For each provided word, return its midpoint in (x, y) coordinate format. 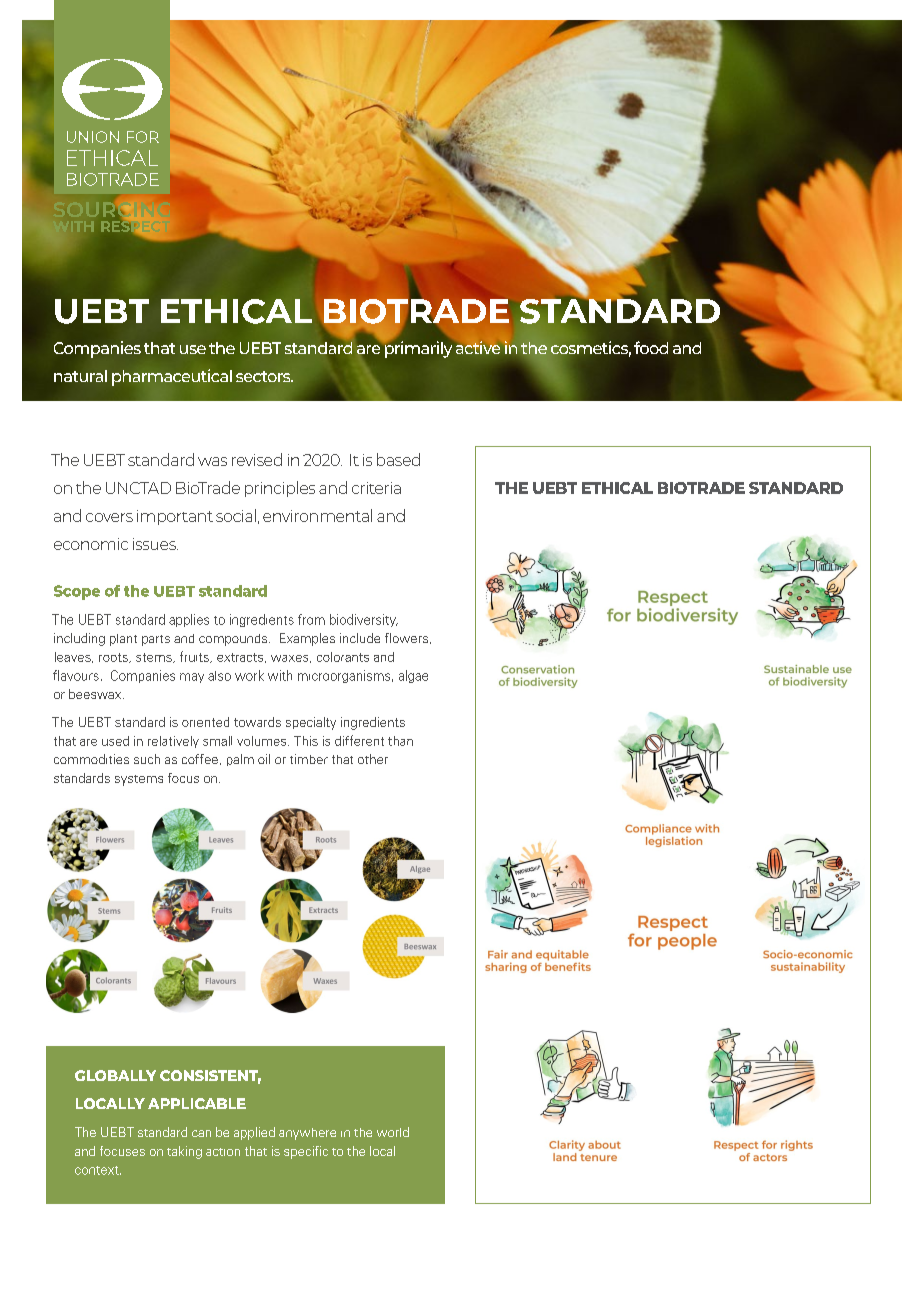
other (373, 759)
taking (184, 1152)
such (147, 759)
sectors (264, 376)
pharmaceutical (172, 377)
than (400, 741)
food (651, 347)
